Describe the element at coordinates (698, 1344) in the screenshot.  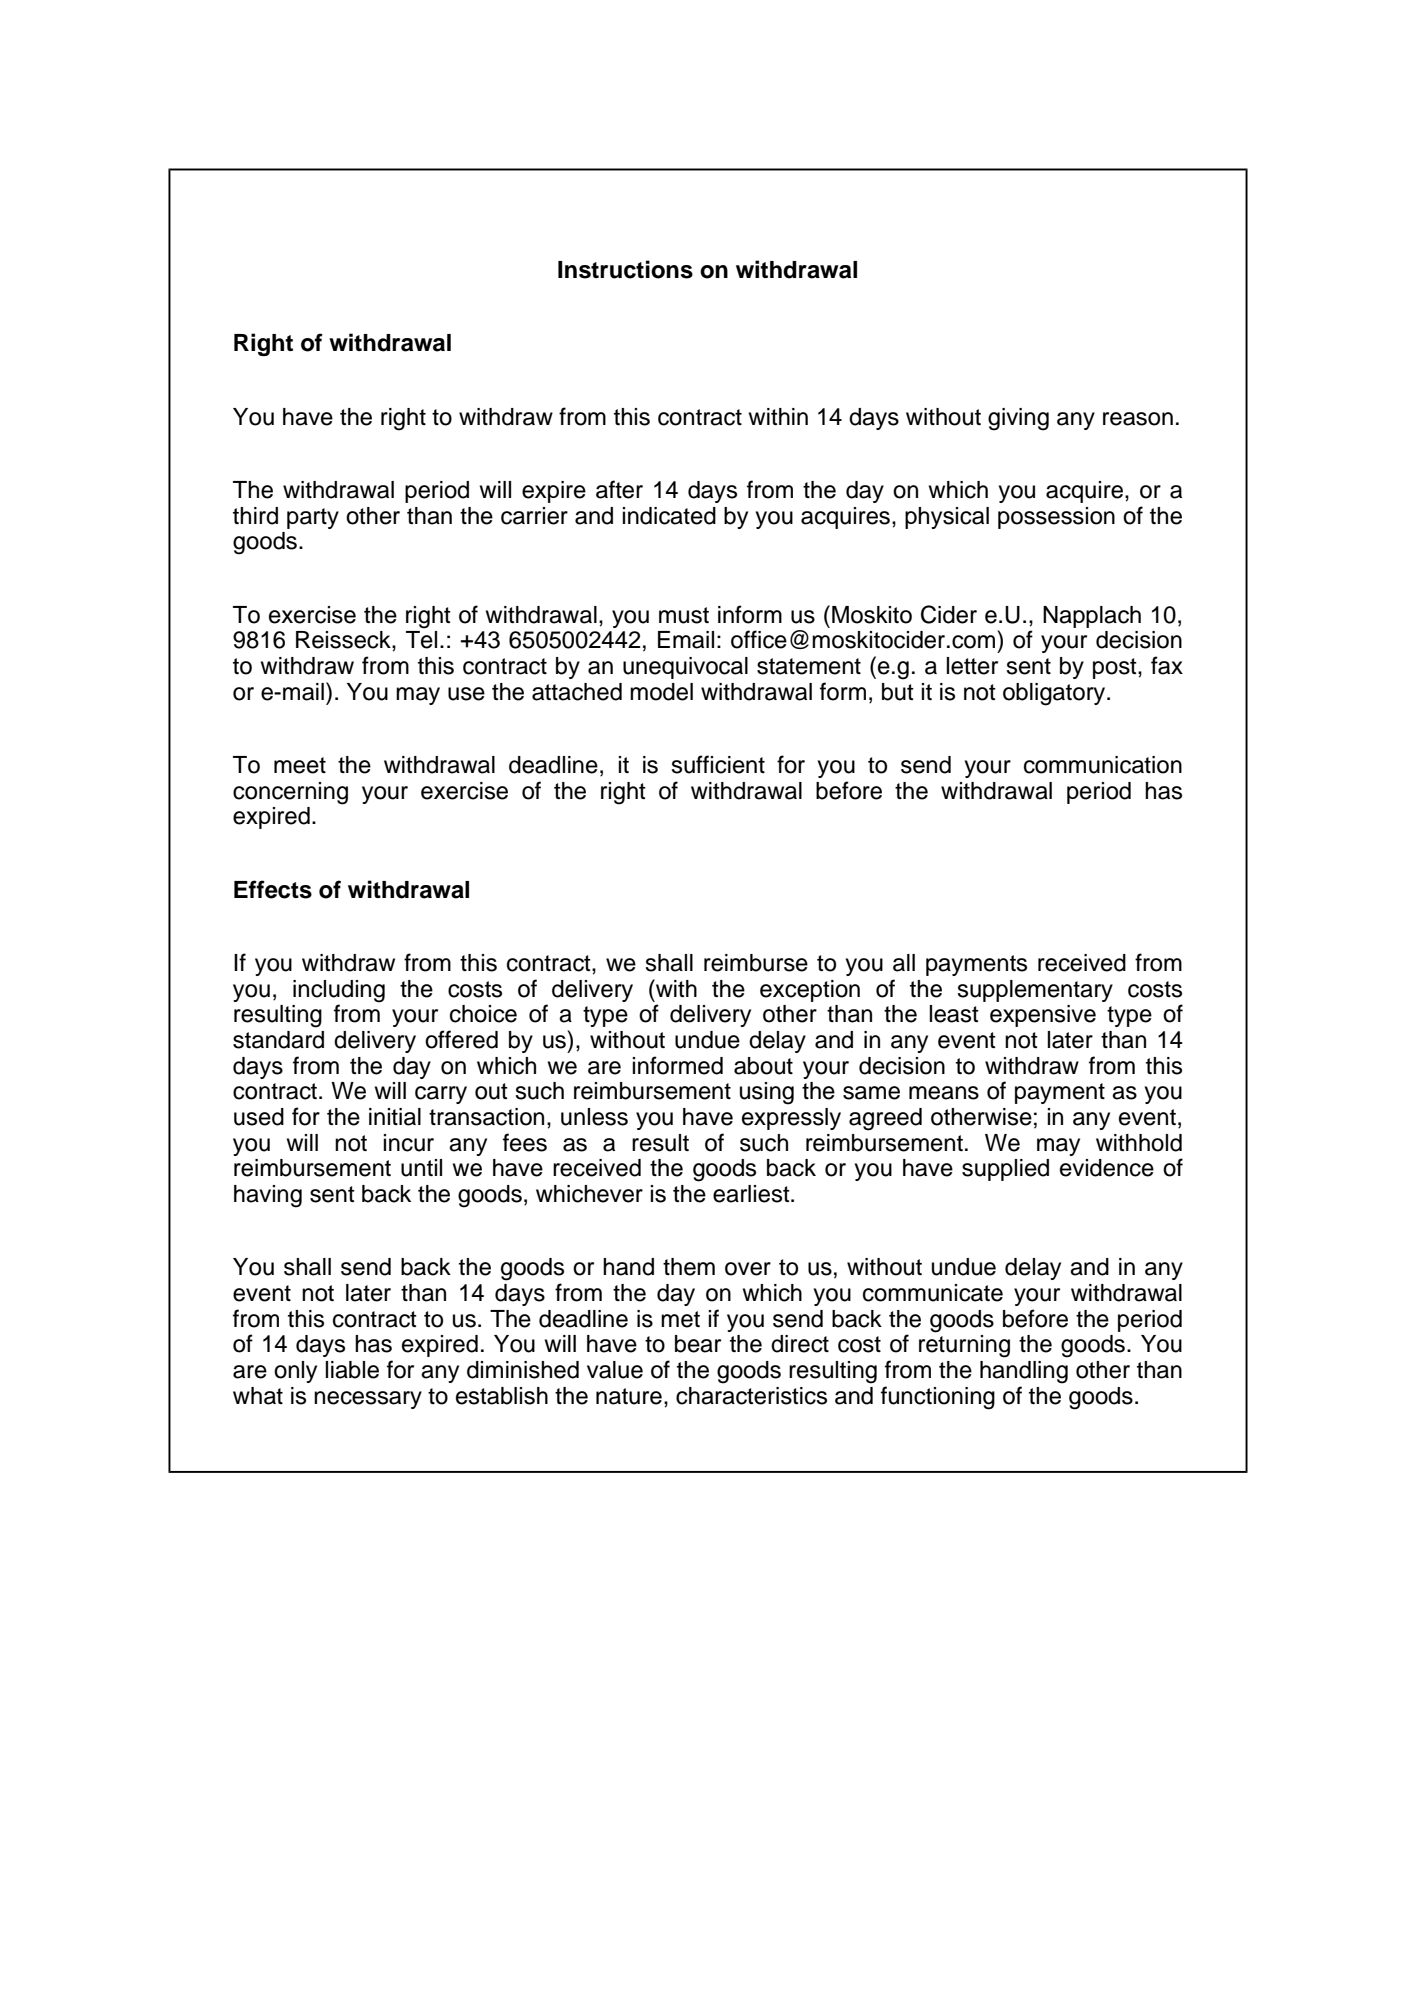
I see `bear` at that location.
